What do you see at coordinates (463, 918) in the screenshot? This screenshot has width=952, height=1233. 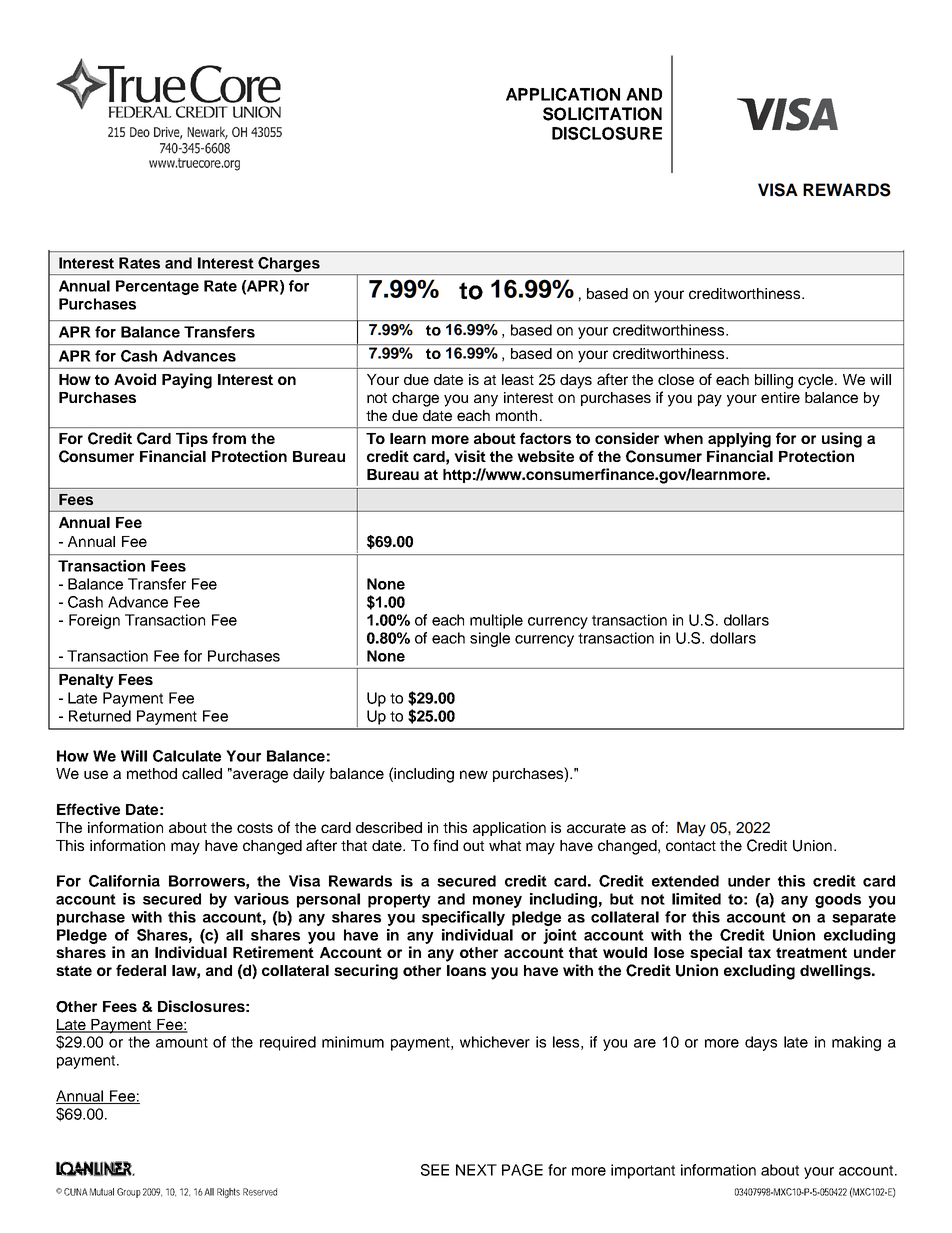 I see `specifically` at bounding box center [463, 918].
